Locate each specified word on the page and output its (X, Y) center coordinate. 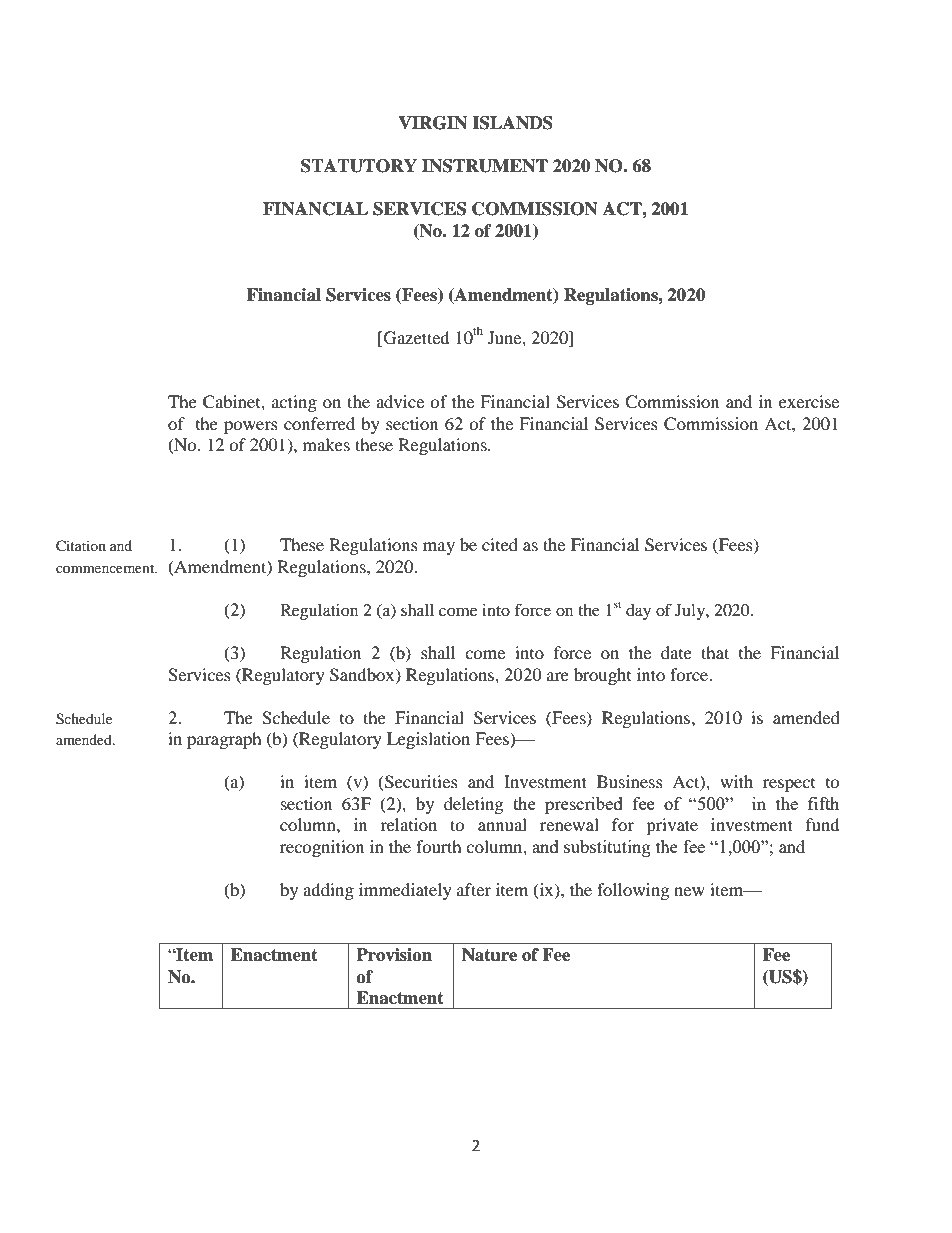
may (439, 548)
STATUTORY (359, 166)
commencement (106, 568)
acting (294, 403)
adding (328, 891)
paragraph (224, 740)
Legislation (428, 740)
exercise (809, 401)
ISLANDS (512, 123)
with (736, 781)
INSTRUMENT (485, 166)
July (691, 612)
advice (400, 401)
